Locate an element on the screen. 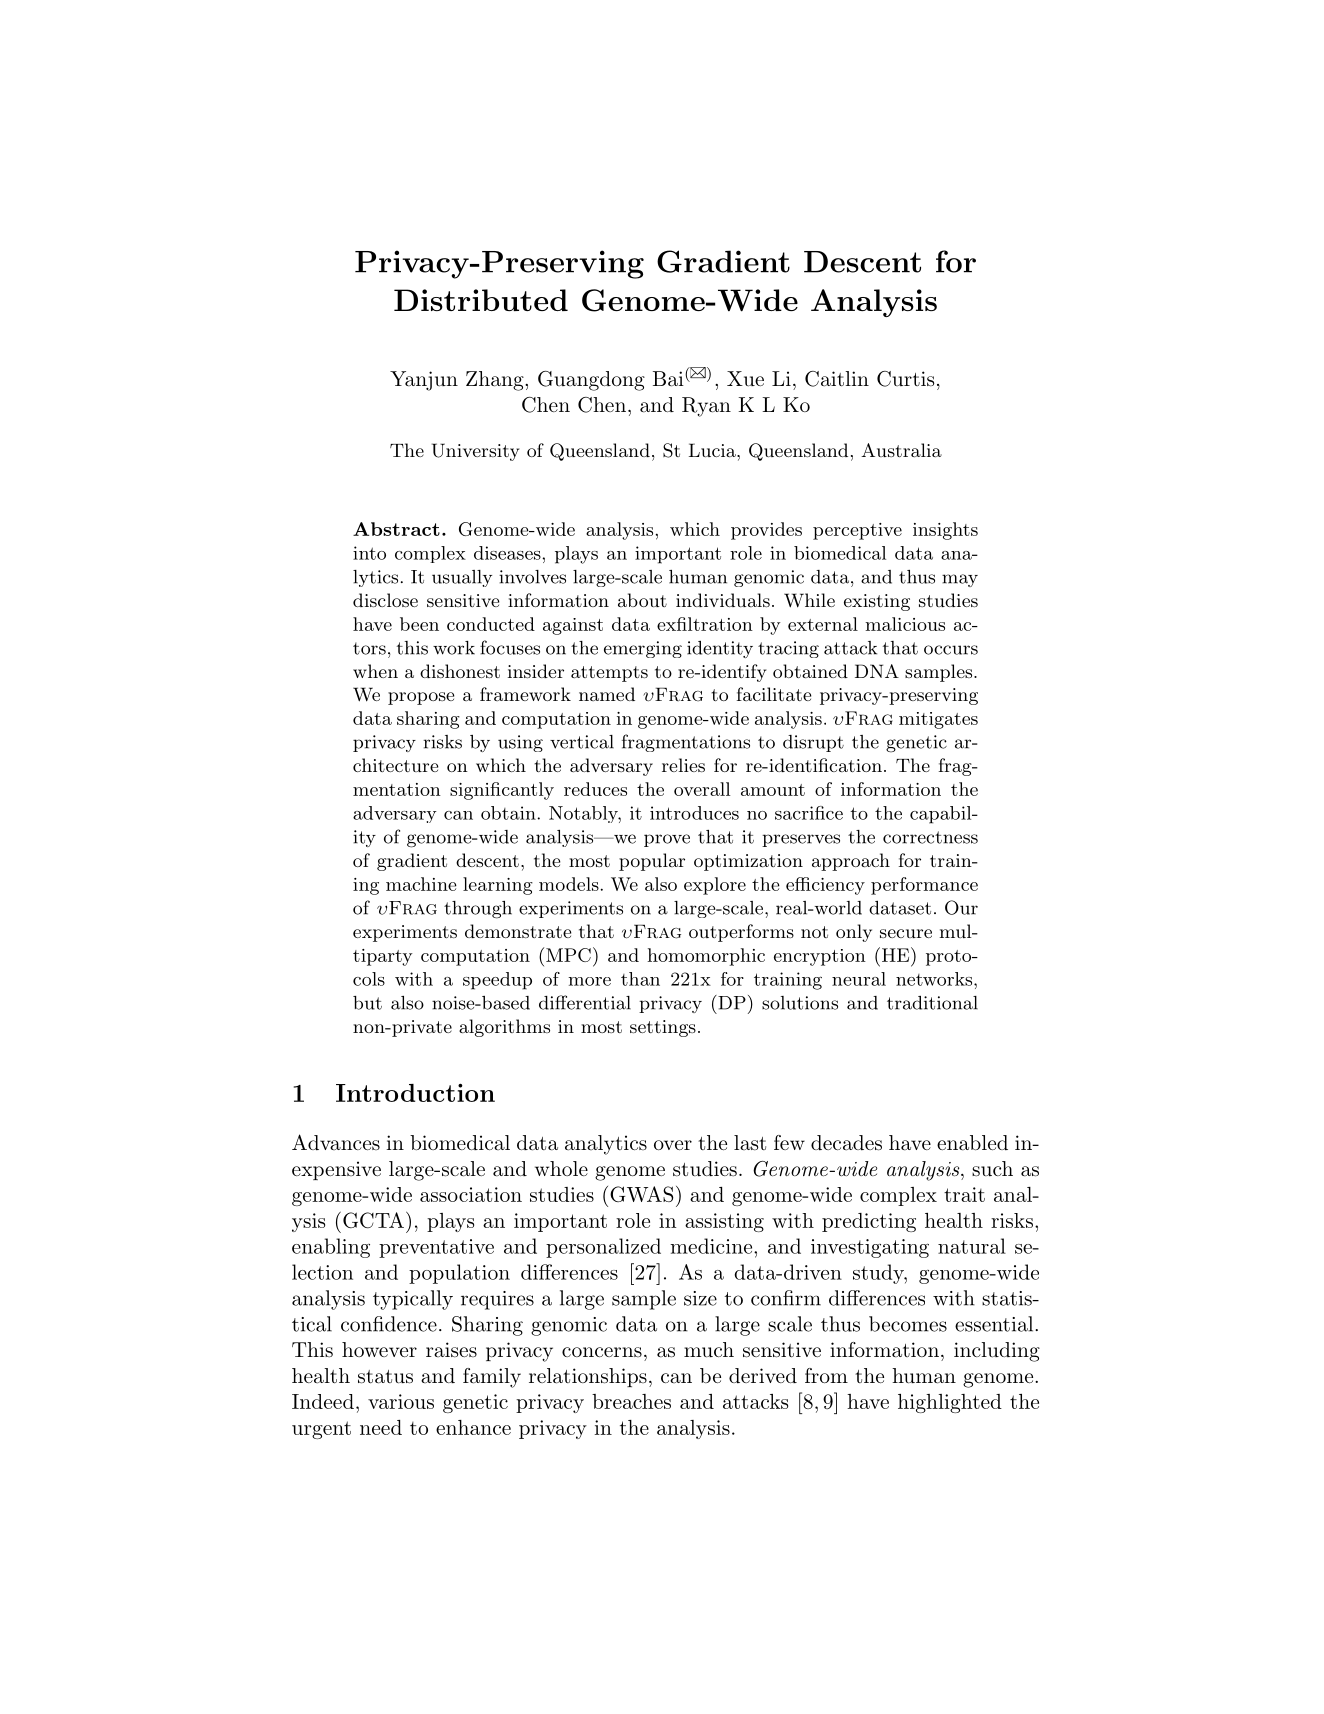 This screenshot has height=1714, width=1324. Curtis is located at coordinates (906, 379).
